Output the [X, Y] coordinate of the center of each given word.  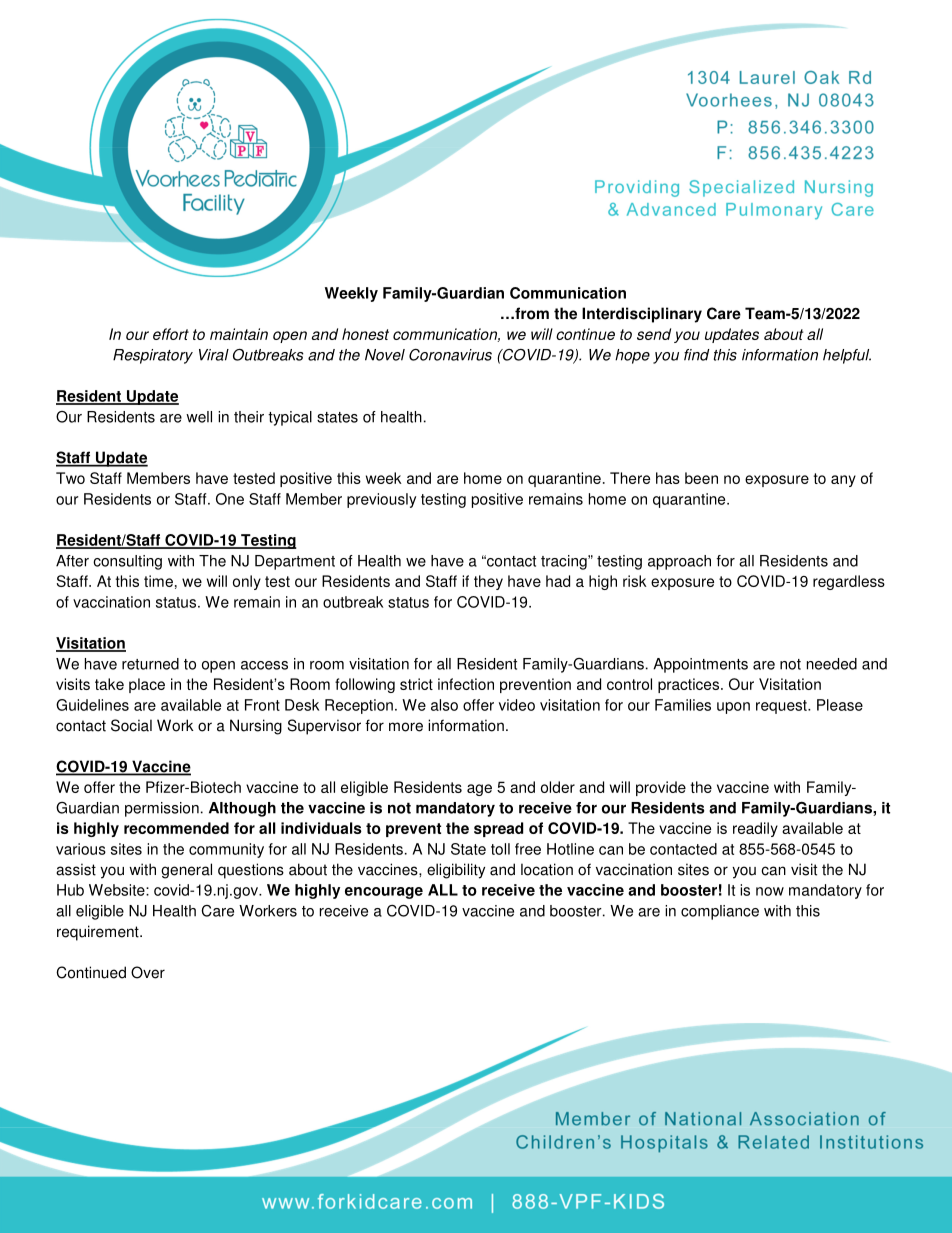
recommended [176, 828]
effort [171, 334]
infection [466, 684]
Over [148, 972]
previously [381, 500]
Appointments [700, 665]
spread [498, 829]
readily [755, 829]
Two [70, 478]
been [701, 478]
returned [150, 664]
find [697, 355]
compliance [720, 912]
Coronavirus [450, 355]
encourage [384, 893]
